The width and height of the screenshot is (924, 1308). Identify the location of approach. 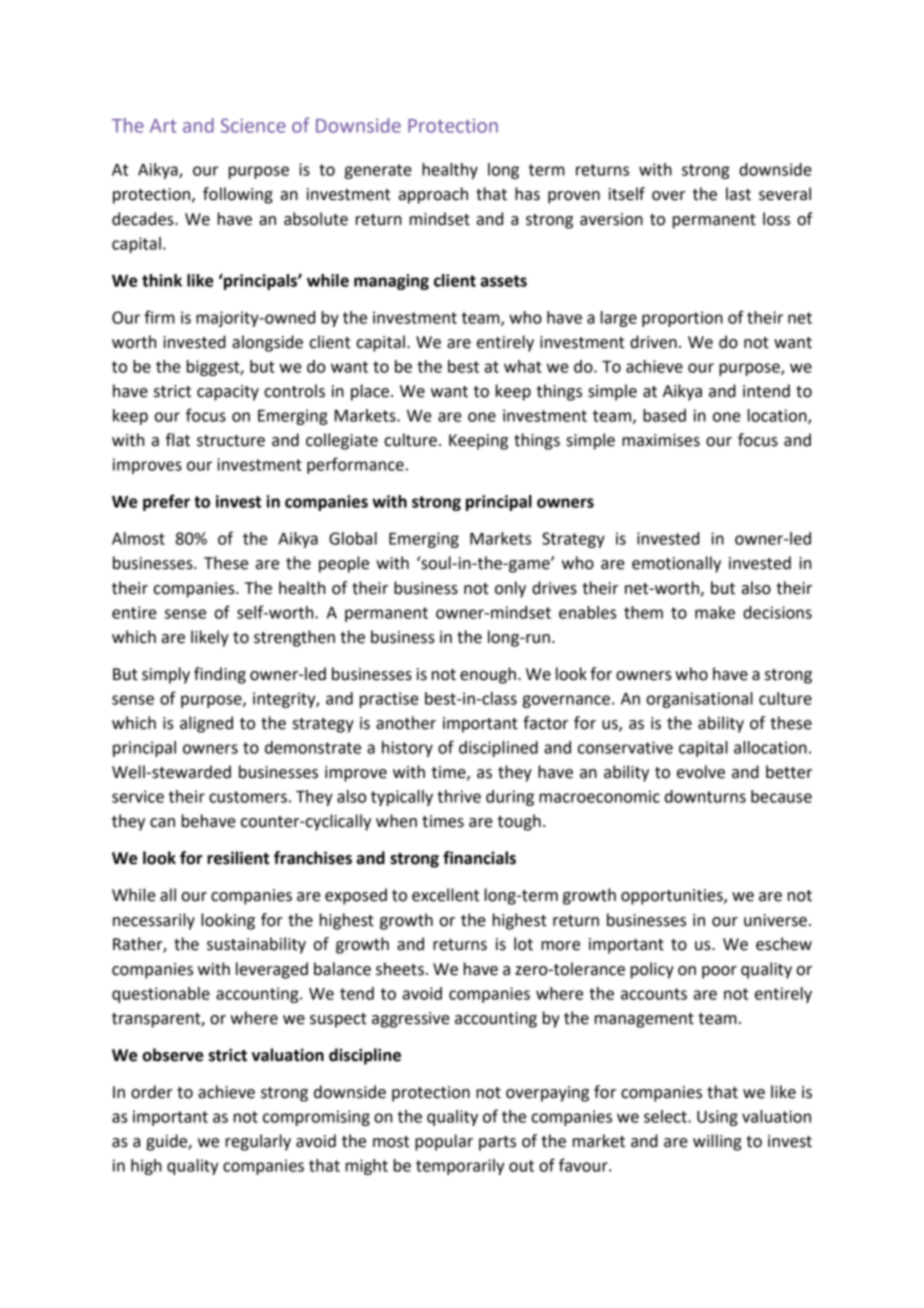
(433, 195).
